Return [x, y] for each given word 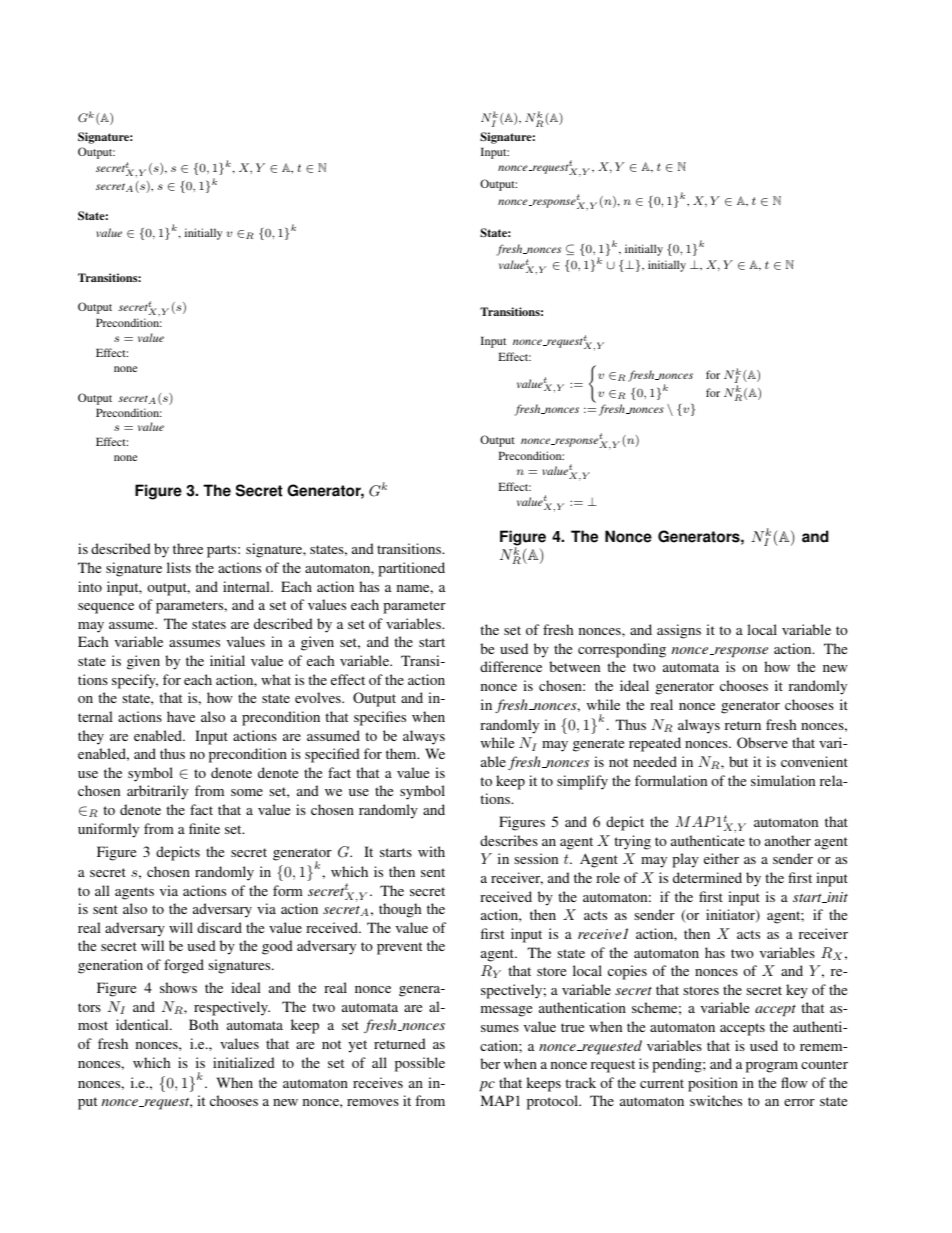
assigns [679, 631]
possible [420, 1064]
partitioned [411, 569]
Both [203, 1024]
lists [179, 567]
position [713, 1084]
